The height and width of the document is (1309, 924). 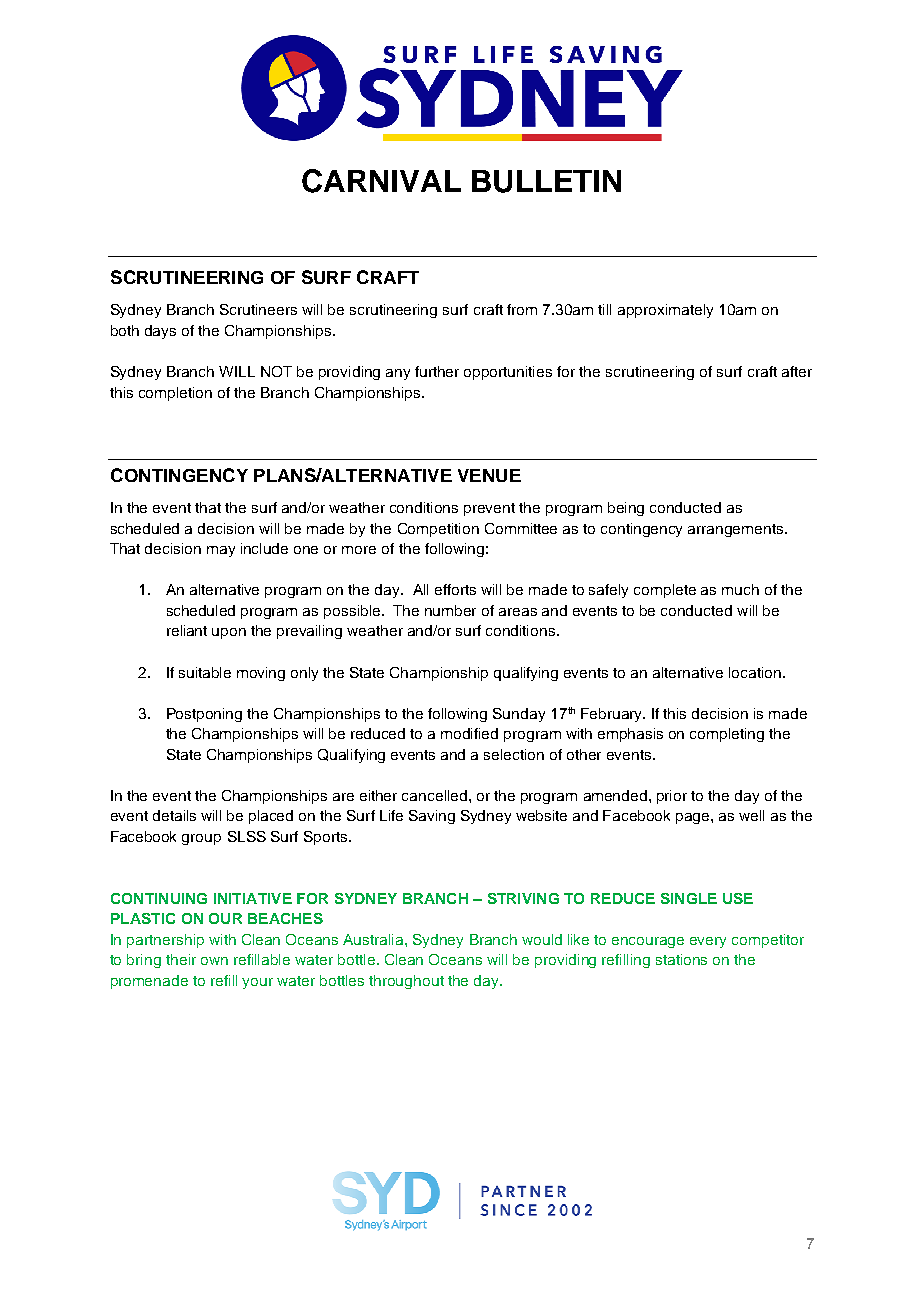 What do you see at coordinates (406, 982) in the document?
I see `throughout` at bounding box center [406, 982].
